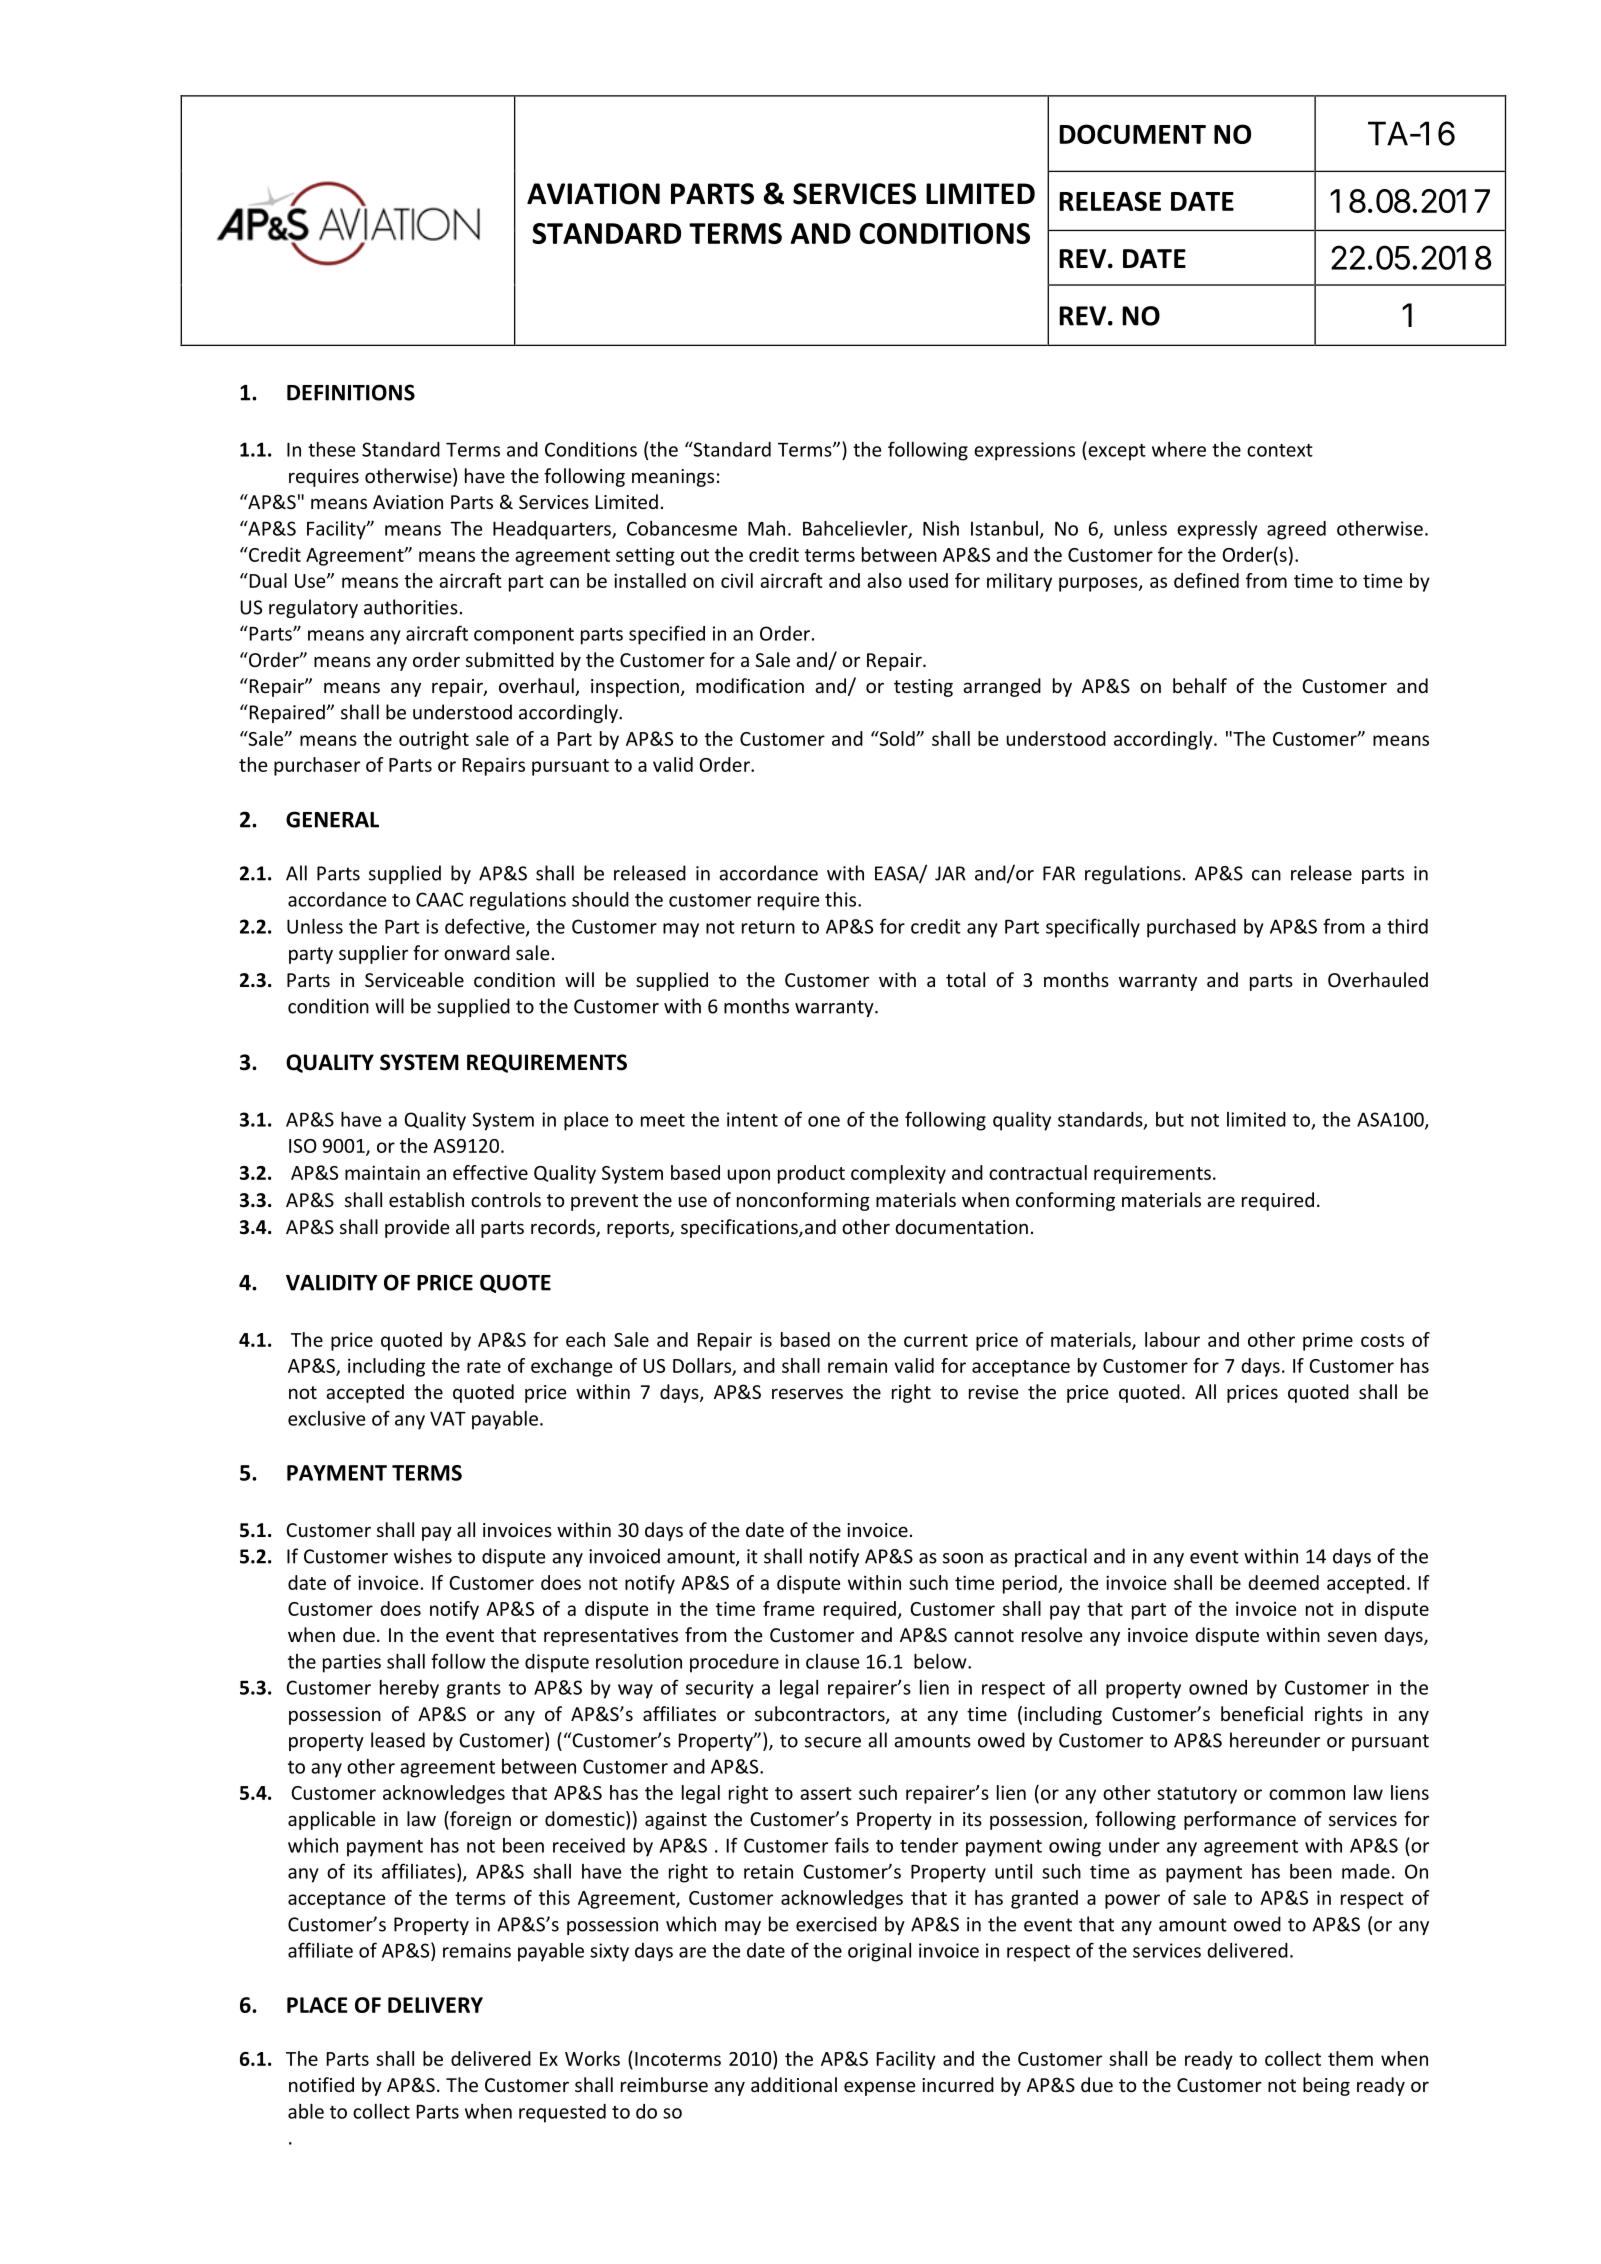 The height and width of the screenshot is (2264, 1601). I want to click on being, so click(1326, 2086).
